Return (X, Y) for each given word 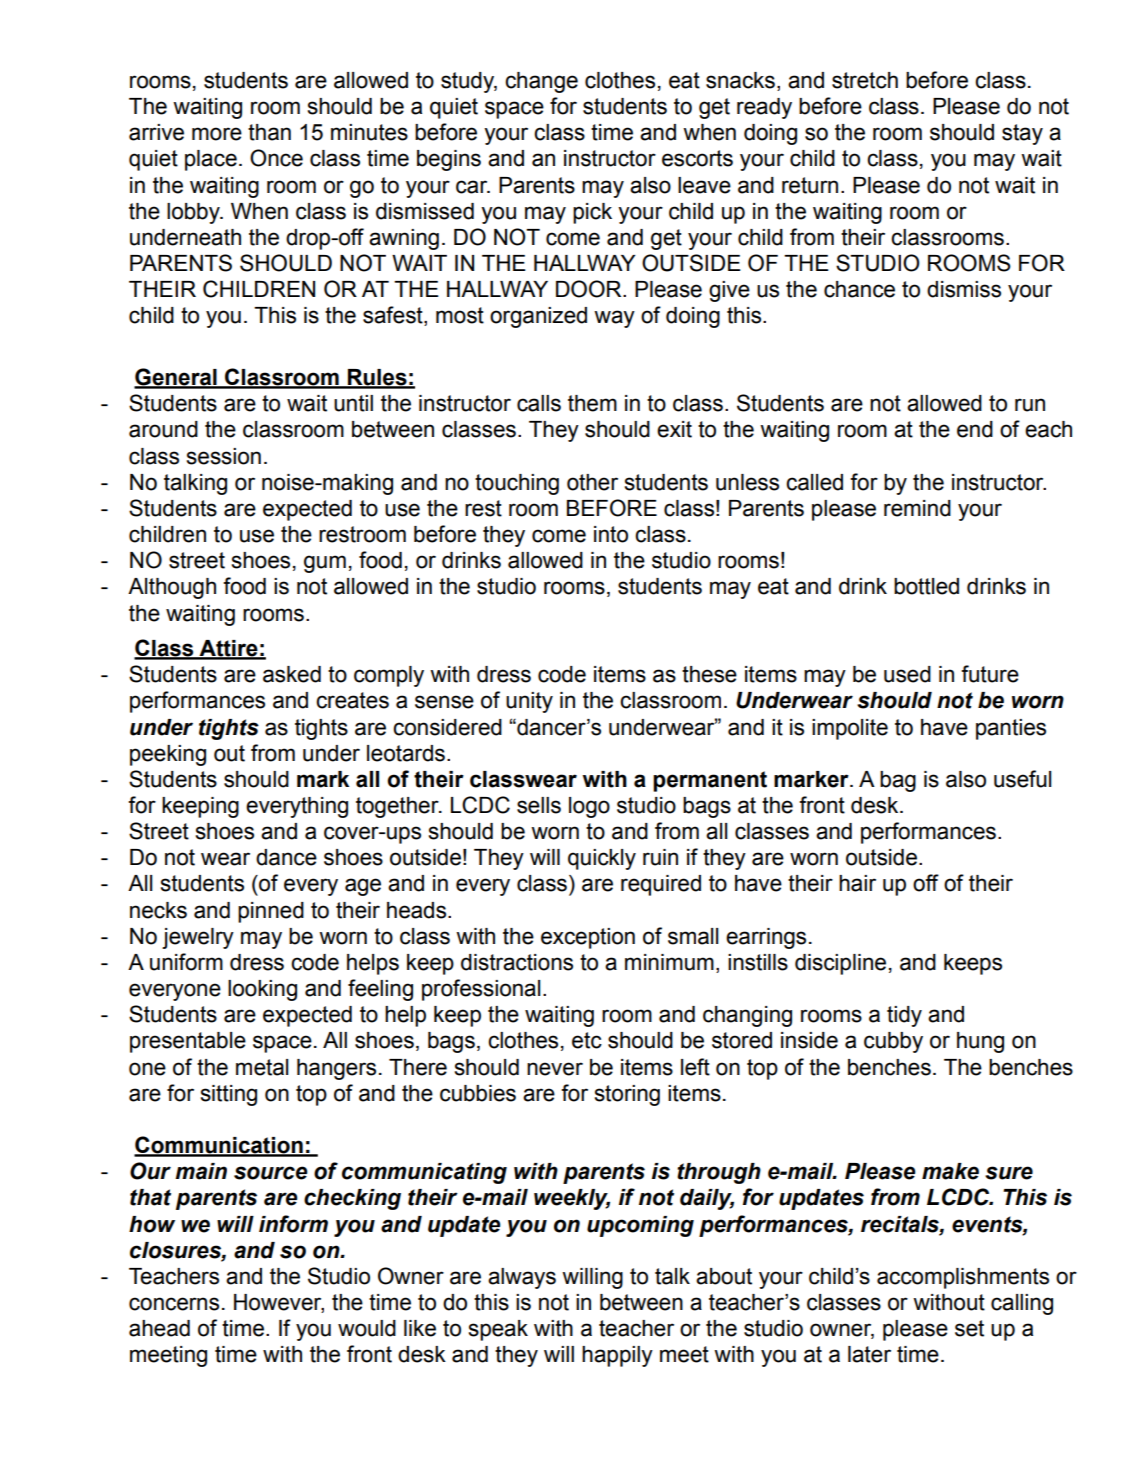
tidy (904, 1016)
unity (529, 702)
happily (617, 1356)
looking (262, 990)
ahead (159, 1328)
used (907, 674)
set (969, 1328)
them (592, 403)
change (541, 82)
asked (292, 674)
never (555, 1069)
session (224, 456)
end (975, 429)
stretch (865, 80)
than (269, 132)
